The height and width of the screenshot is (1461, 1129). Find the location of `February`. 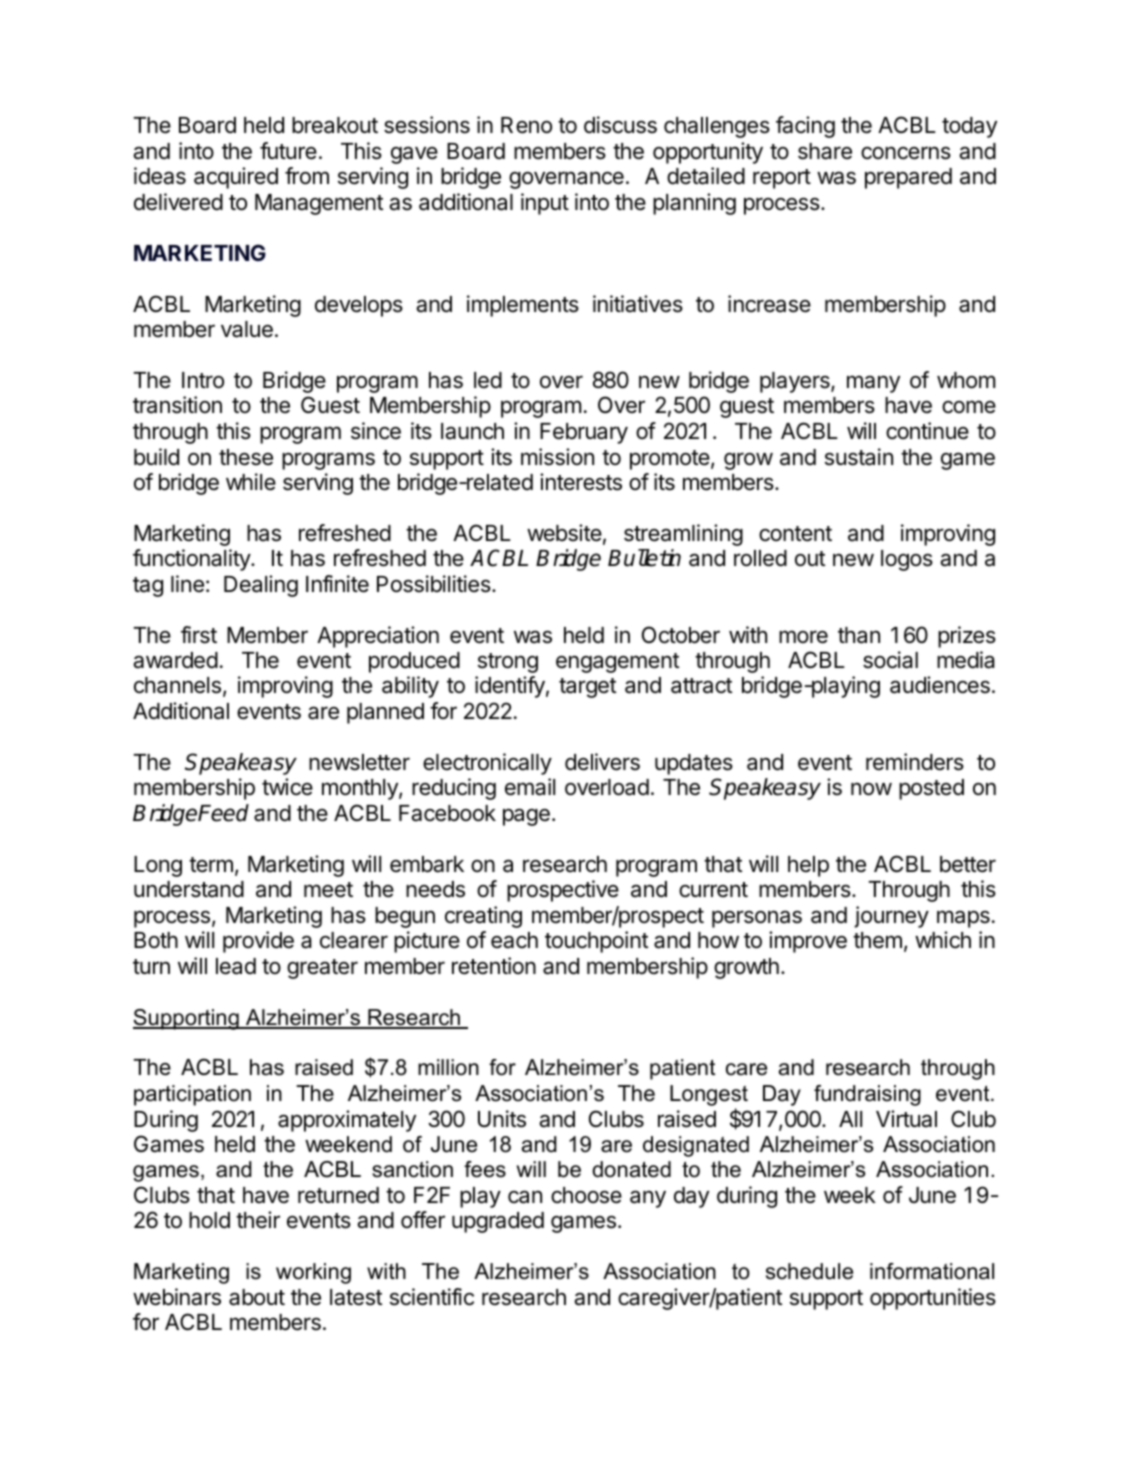

February is located at coordinates (584, 433).
